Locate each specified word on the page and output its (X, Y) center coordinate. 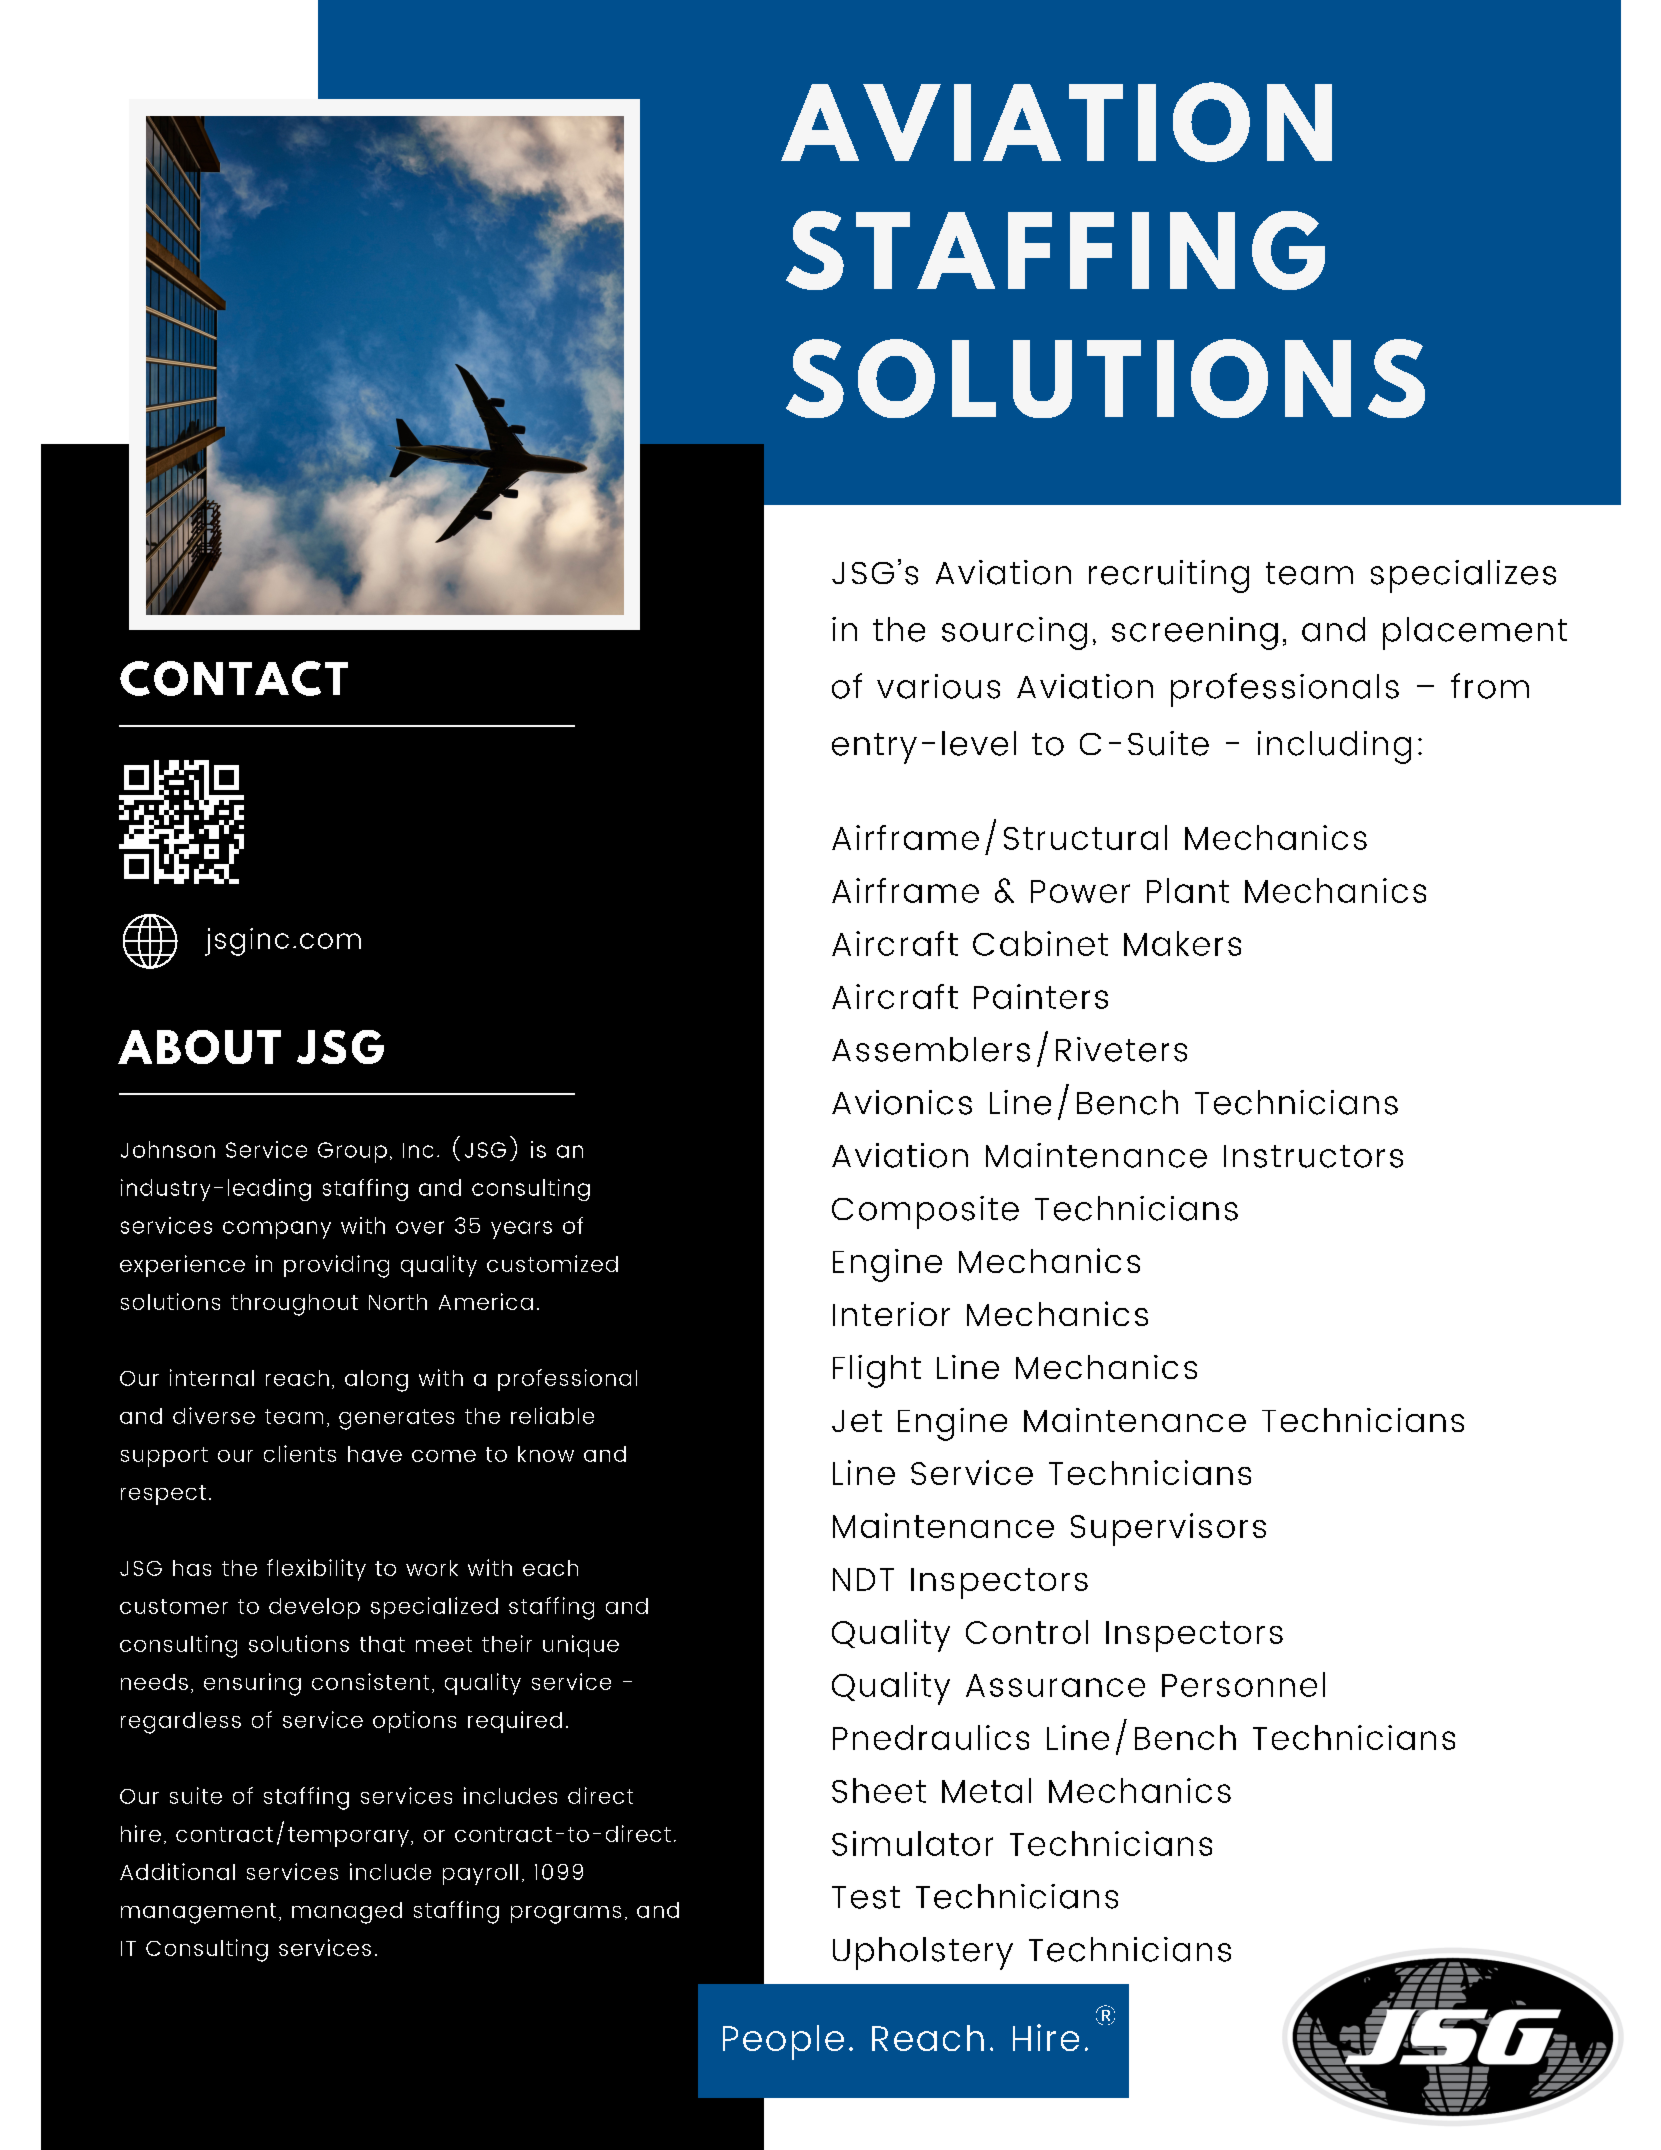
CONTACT (234, 678)
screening (1195, 633)
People (783, 2042)
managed (347, 1913)
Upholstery (923, 1953)
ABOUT (199, 1047)
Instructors (1313, 1156)
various (938, 686)
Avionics (902, 1102)
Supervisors (1168, 1529)
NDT (863, 1579)
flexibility (316, 1570)
